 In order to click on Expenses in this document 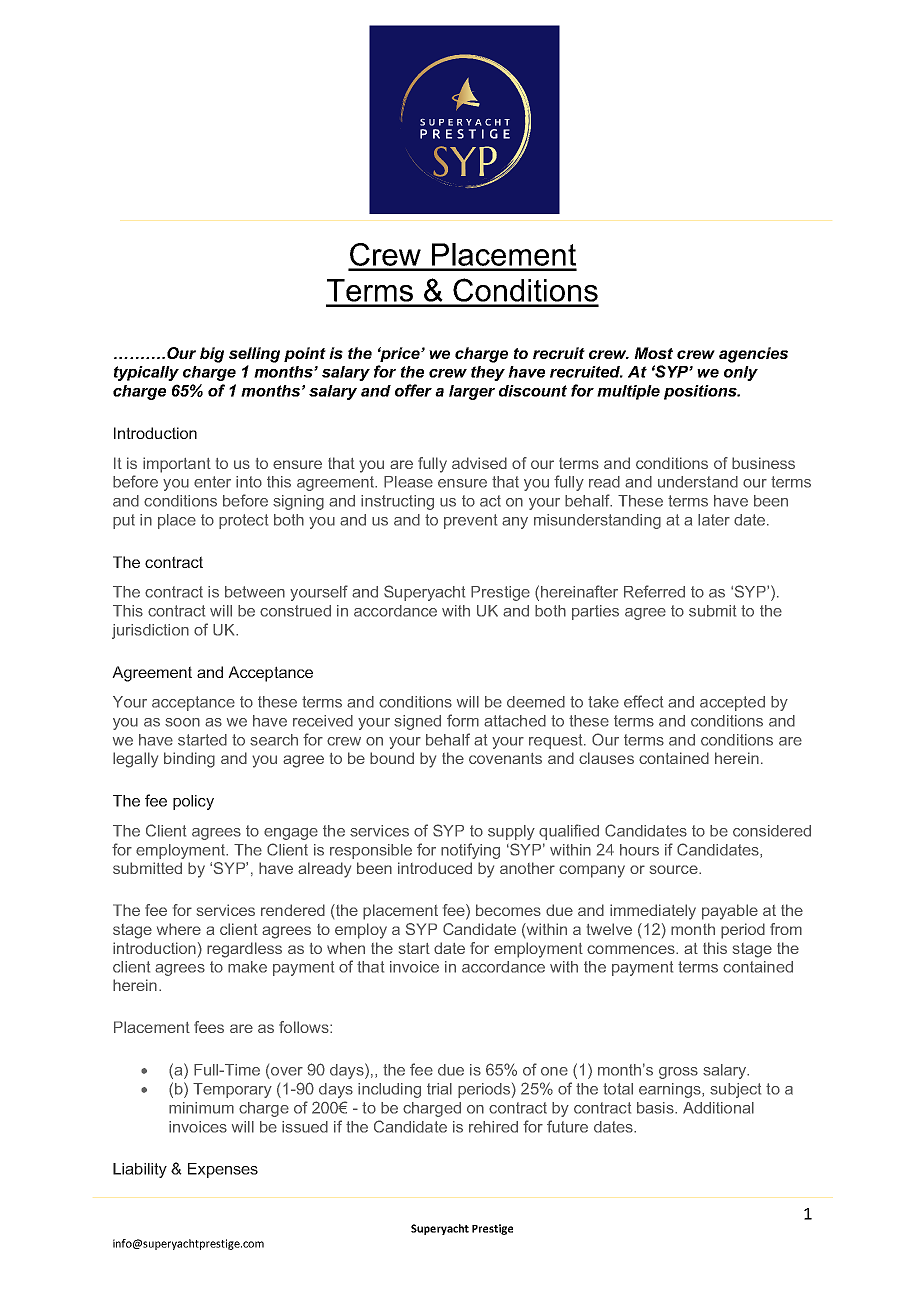, I will do `click(223, 1170)`.
